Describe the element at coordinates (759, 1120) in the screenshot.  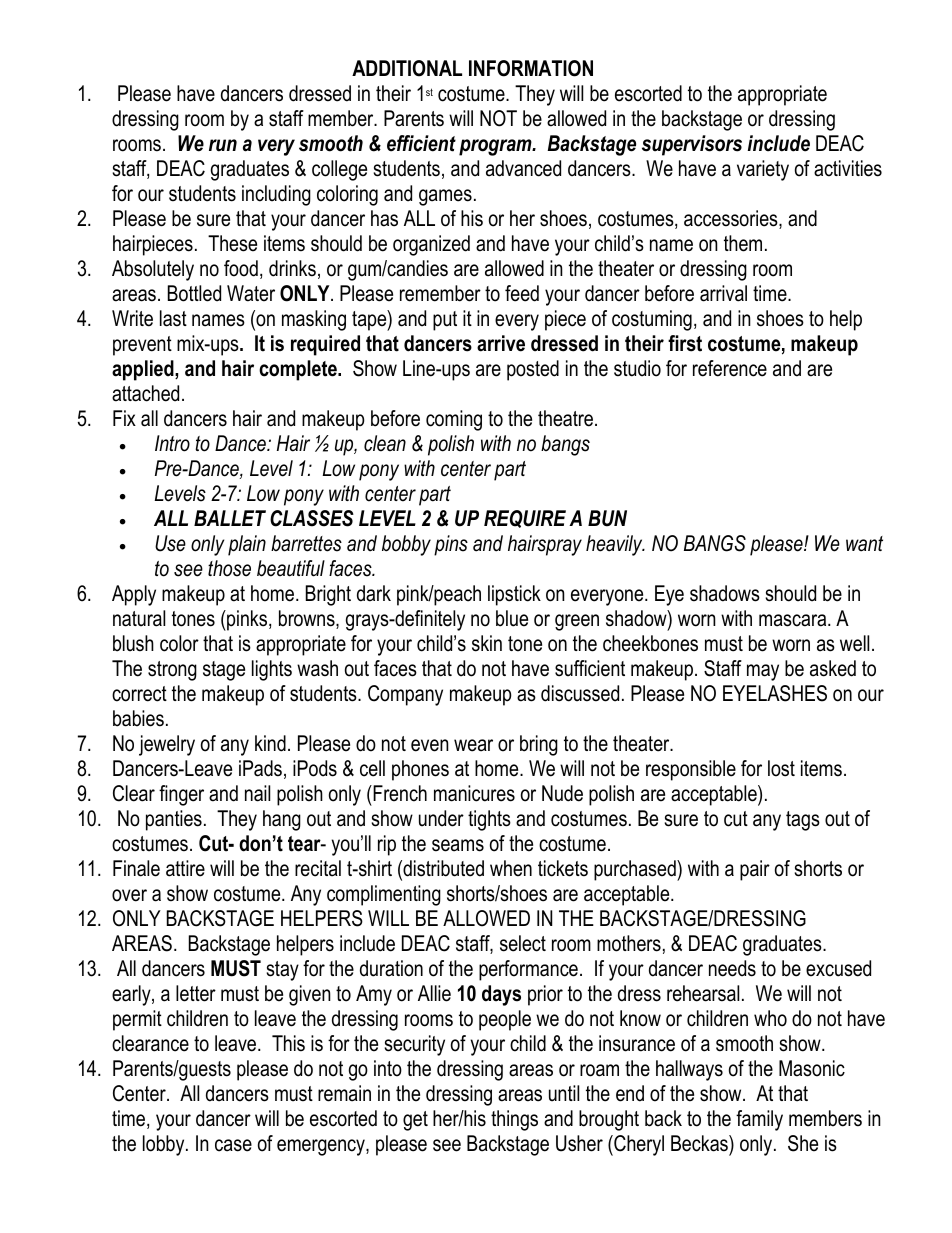
I see `family` at that location.
